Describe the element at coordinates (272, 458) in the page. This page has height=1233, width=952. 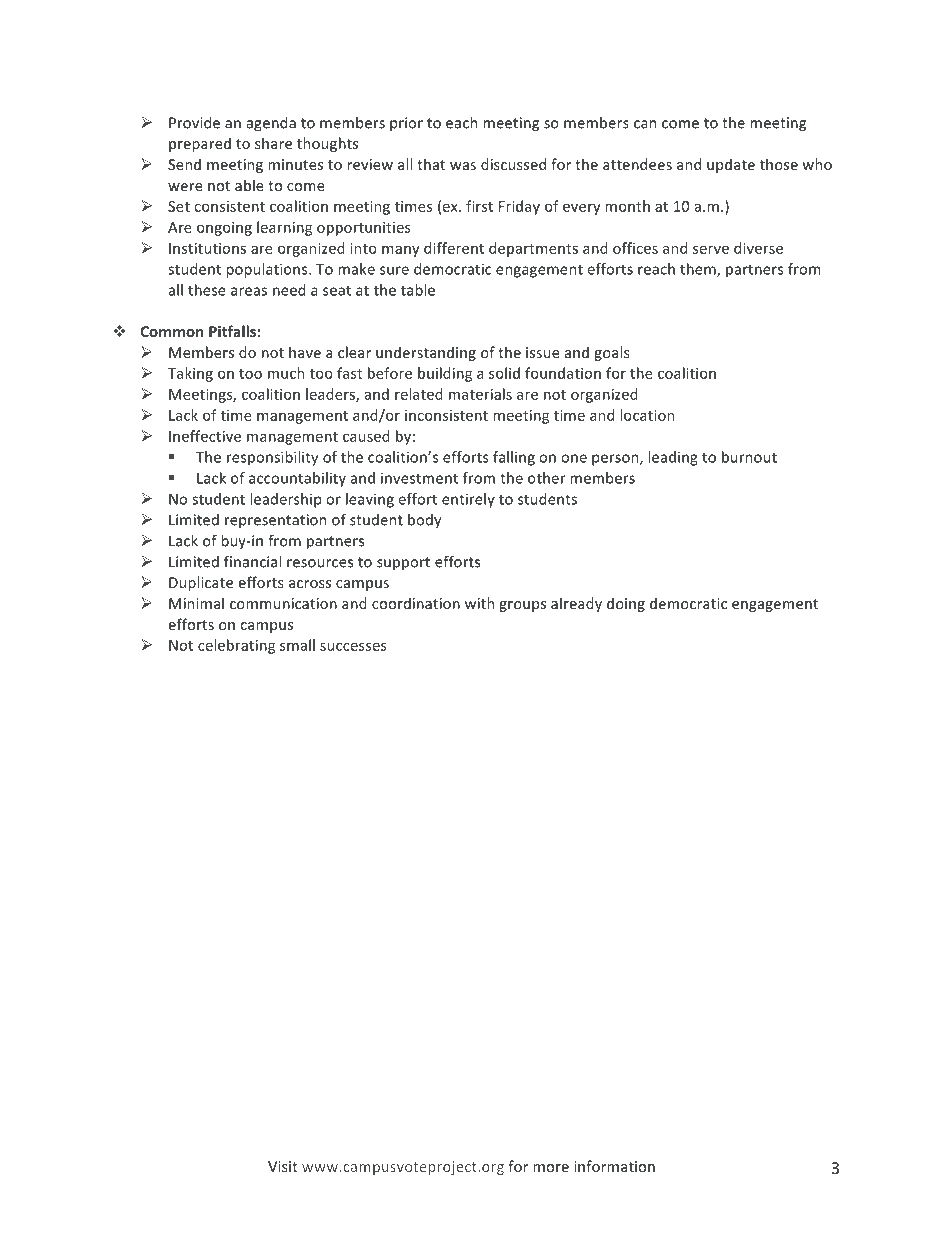
I see `responsibility` at that location.
